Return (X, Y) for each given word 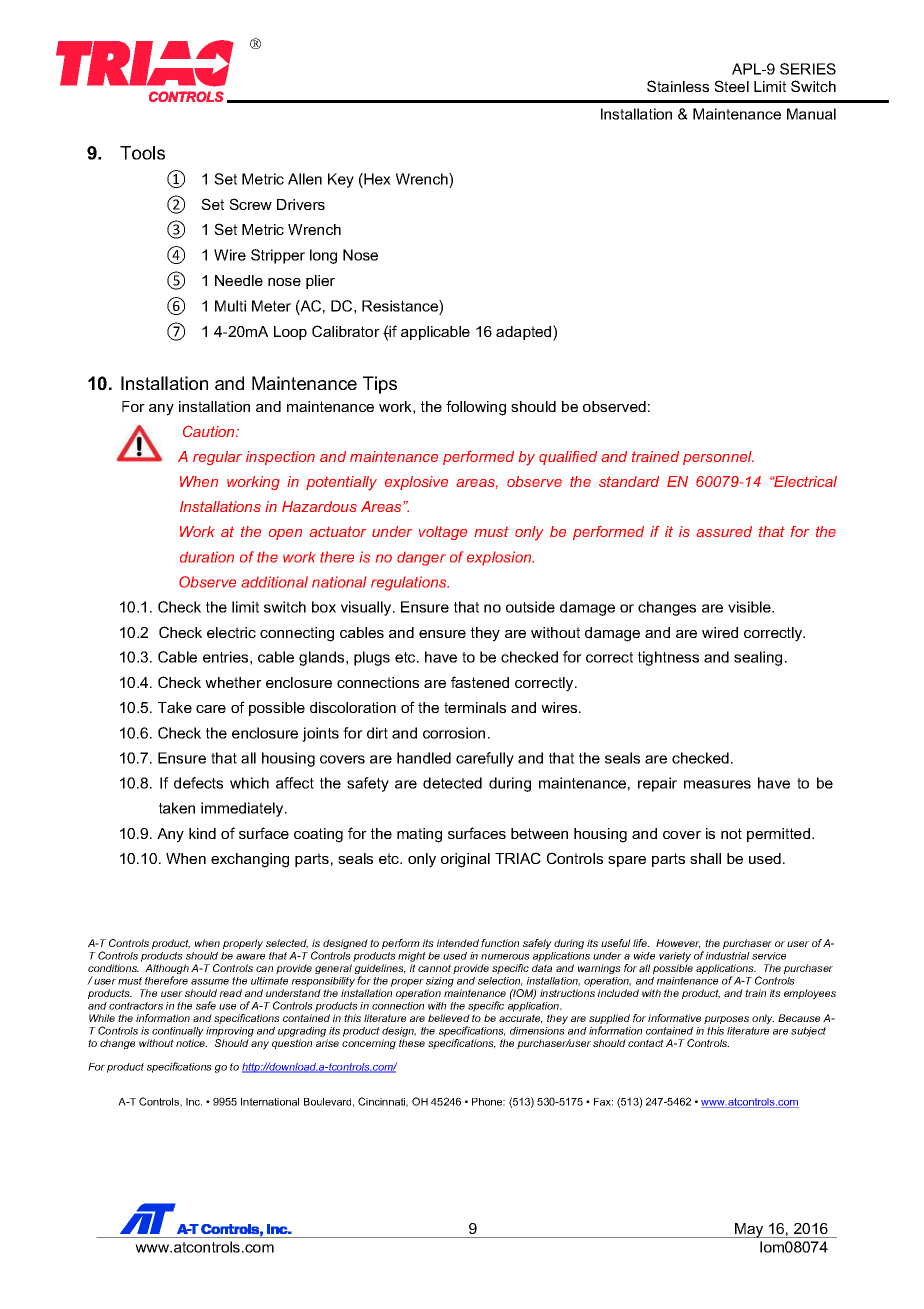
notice (191, 1043)
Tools (142, 153)
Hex (376, 179)
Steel (731, 86)
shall (705, 858)
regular (217, 458)
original (465, 860)
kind (202, 833)
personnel (718, 458)
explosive (416, 483)
